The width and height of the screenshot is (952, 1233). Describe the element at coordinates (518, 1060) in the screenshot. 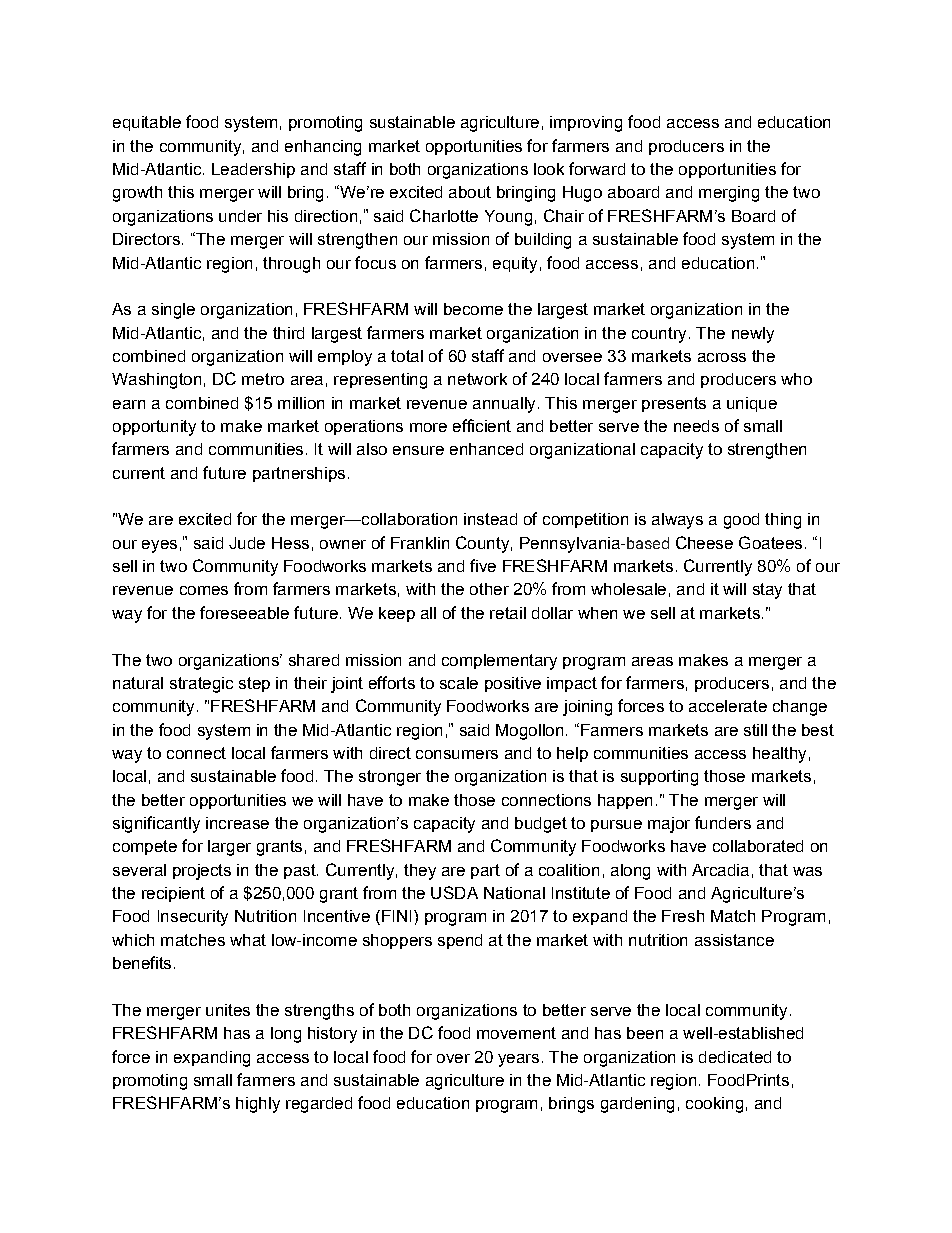

I see `years` at that location.
